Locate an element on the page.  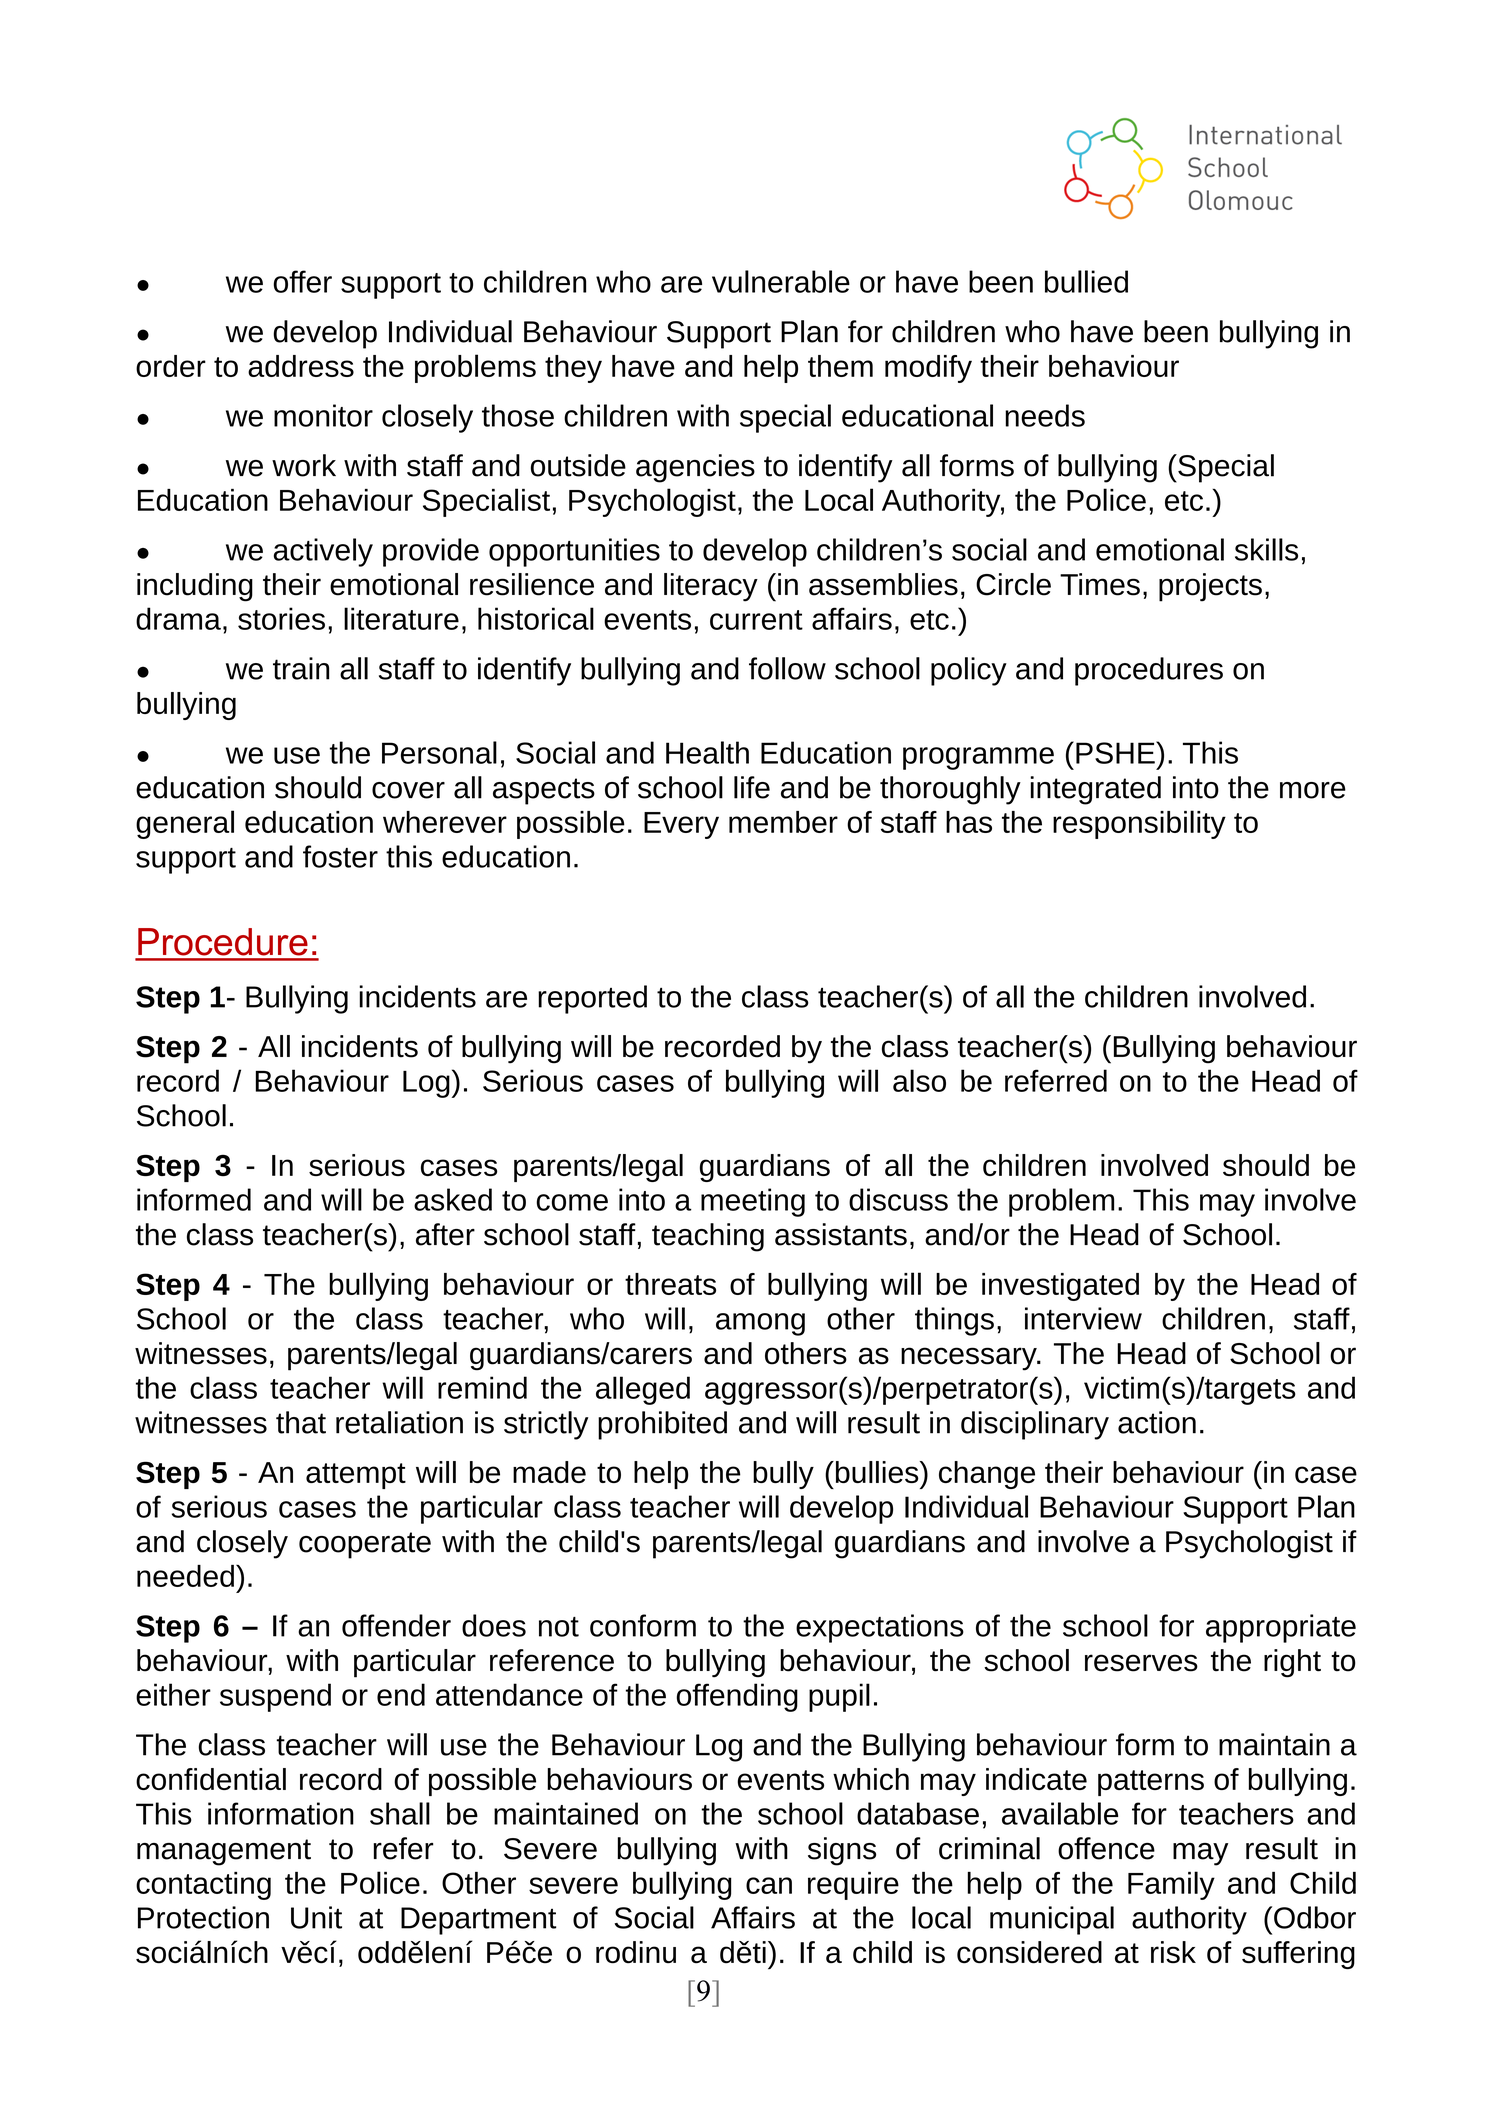
address is located at coordinates (301, 366).
